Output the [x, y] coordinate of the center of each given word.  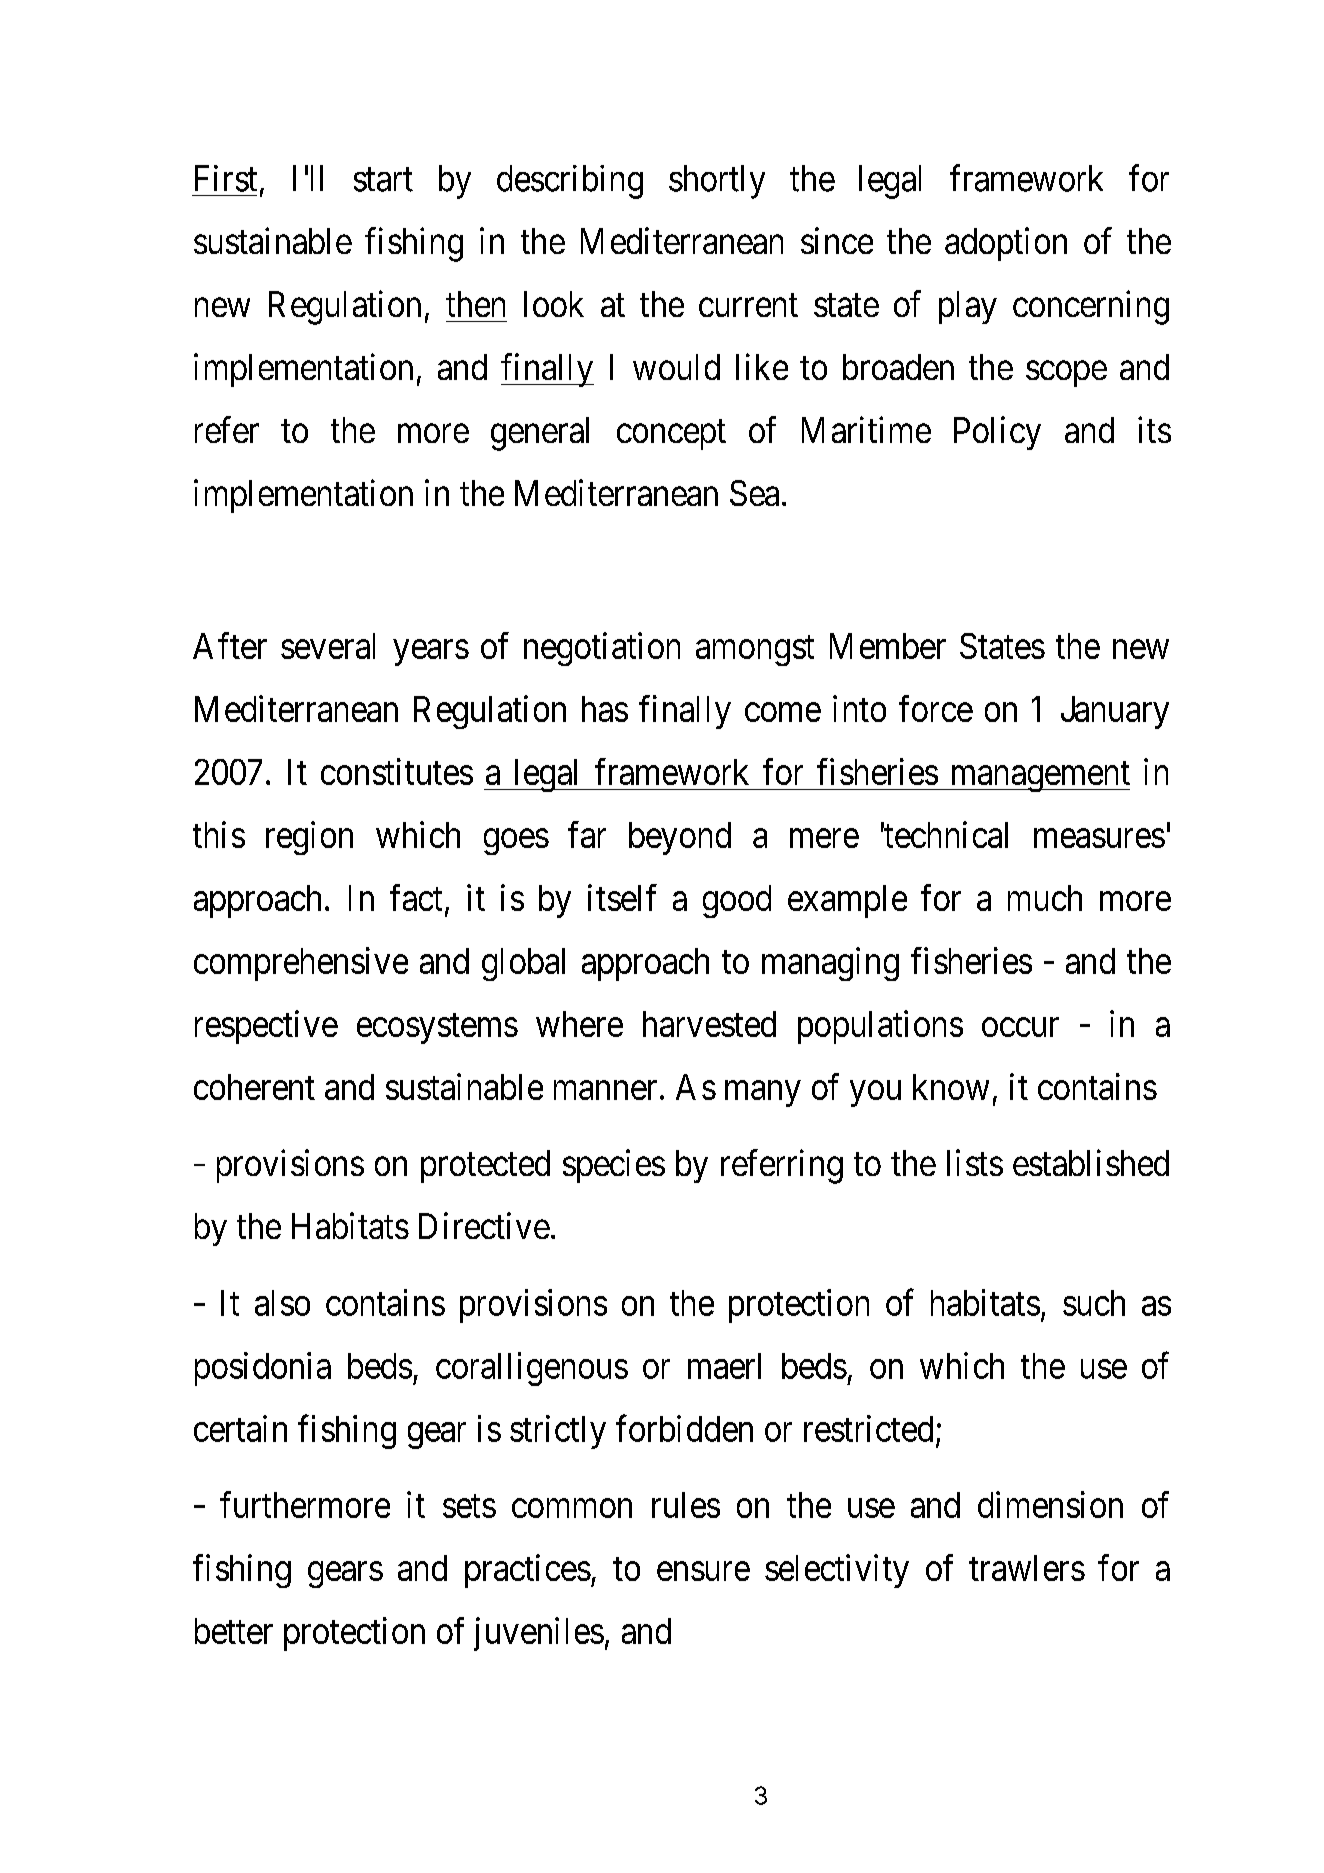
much [1045, 898]
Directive [484, 1225]
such [1094, 1303]
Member [888, 646]
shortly [717, 182]
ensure [703, 1571]
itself [622, 897]
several [328, 646]
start [383, 180]
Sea [754, 493]
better [234, 1631]
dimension [1050, 1504]
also [282, 1303]
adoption [1006, 244]
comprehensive [301, 964]
